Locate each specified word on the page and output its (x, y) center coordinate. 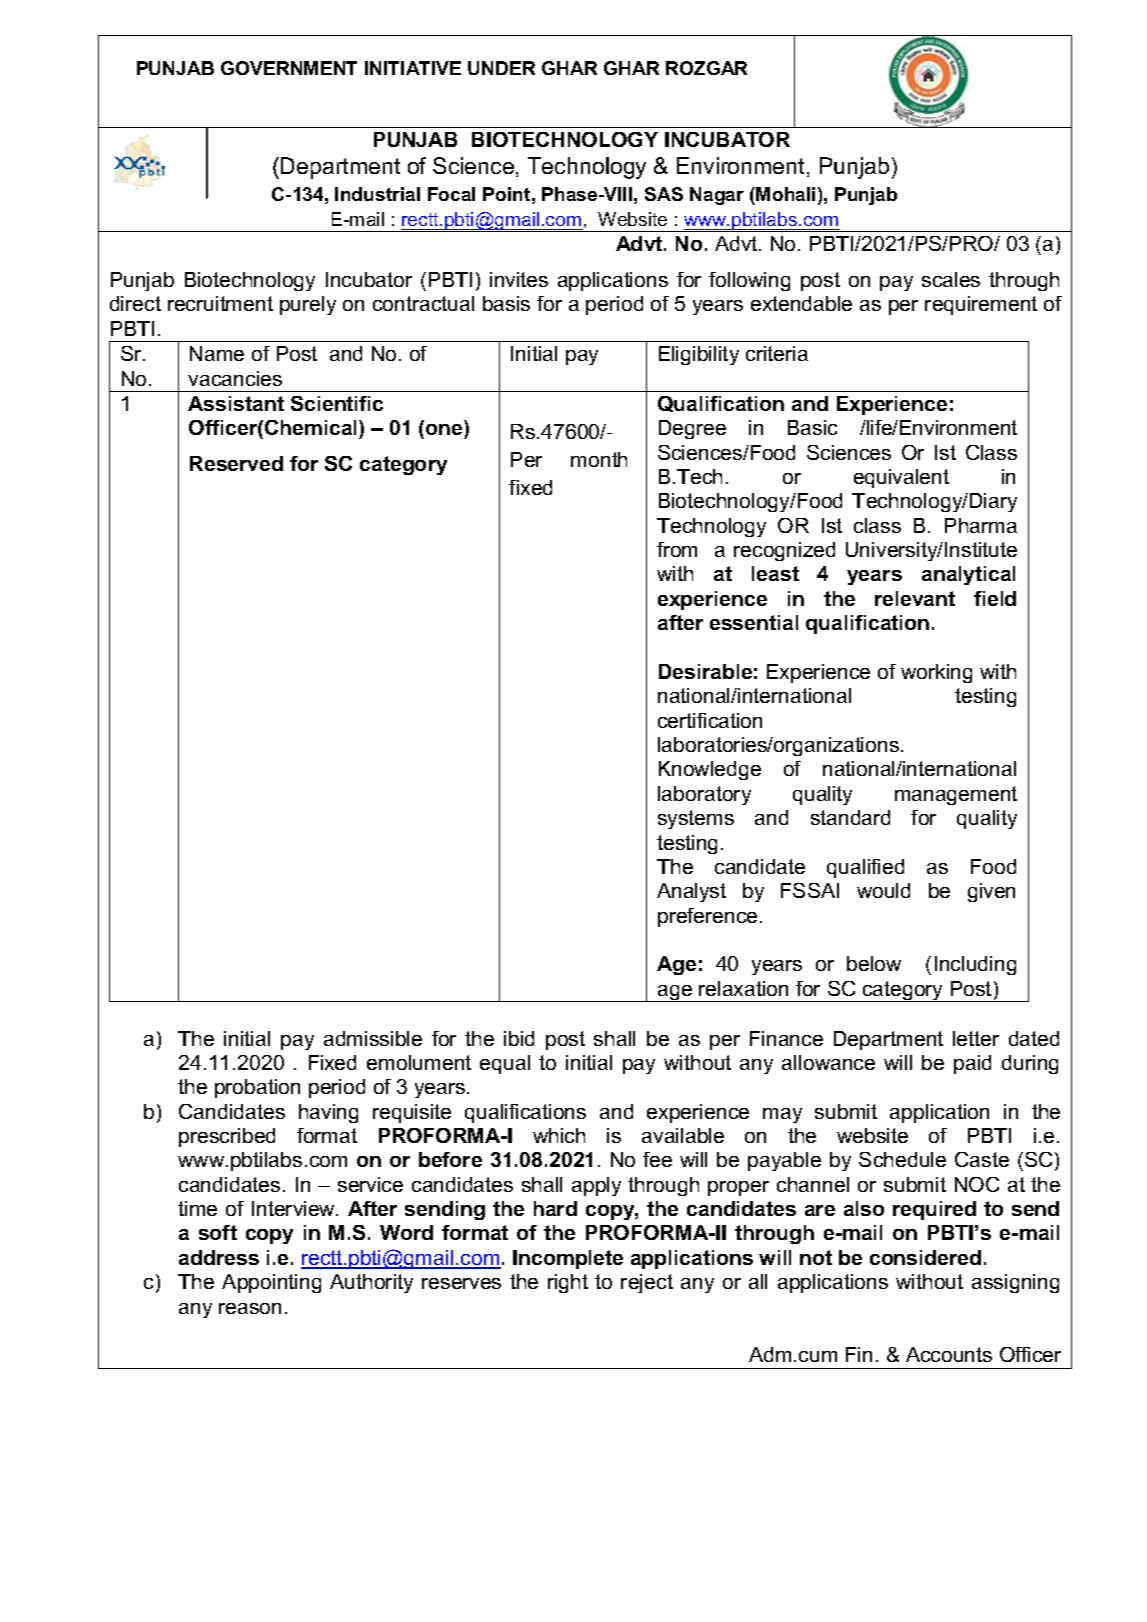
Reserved (236, 463)
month (599, 459)
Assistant (236, 403)
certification (710, 720)
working (936, 673)
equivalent (901, 478)
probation (257, 1088)
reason (250, 1308)
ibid (519, 1038)
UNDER (501, 68)
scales (951, 279)
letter (976, 1038)
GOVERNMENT (289, 68)
